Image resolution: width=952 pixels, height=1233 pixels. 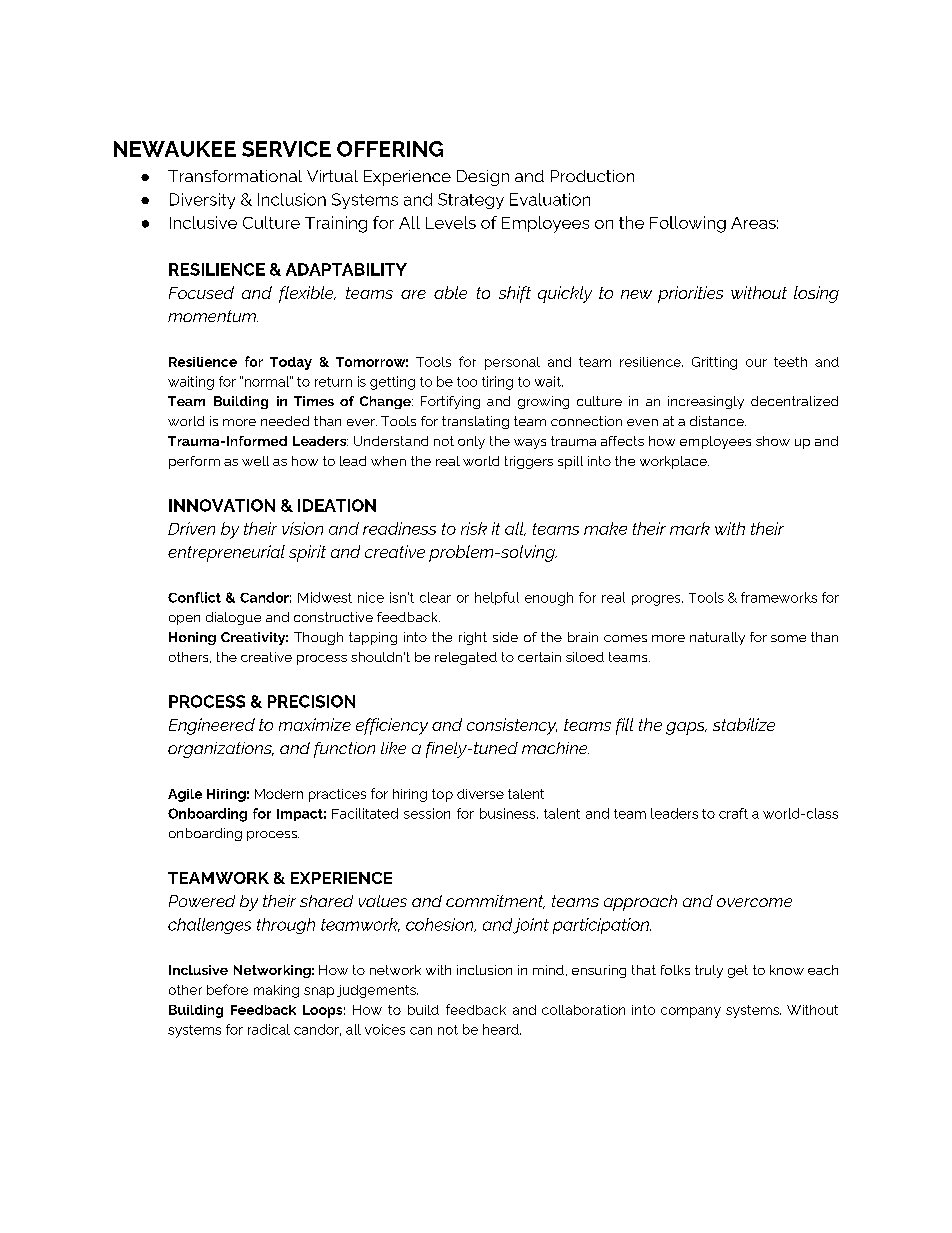 What do you see at coordinates (688, 224) in the document?
I see `Following` at bounding box center [688, 224].
